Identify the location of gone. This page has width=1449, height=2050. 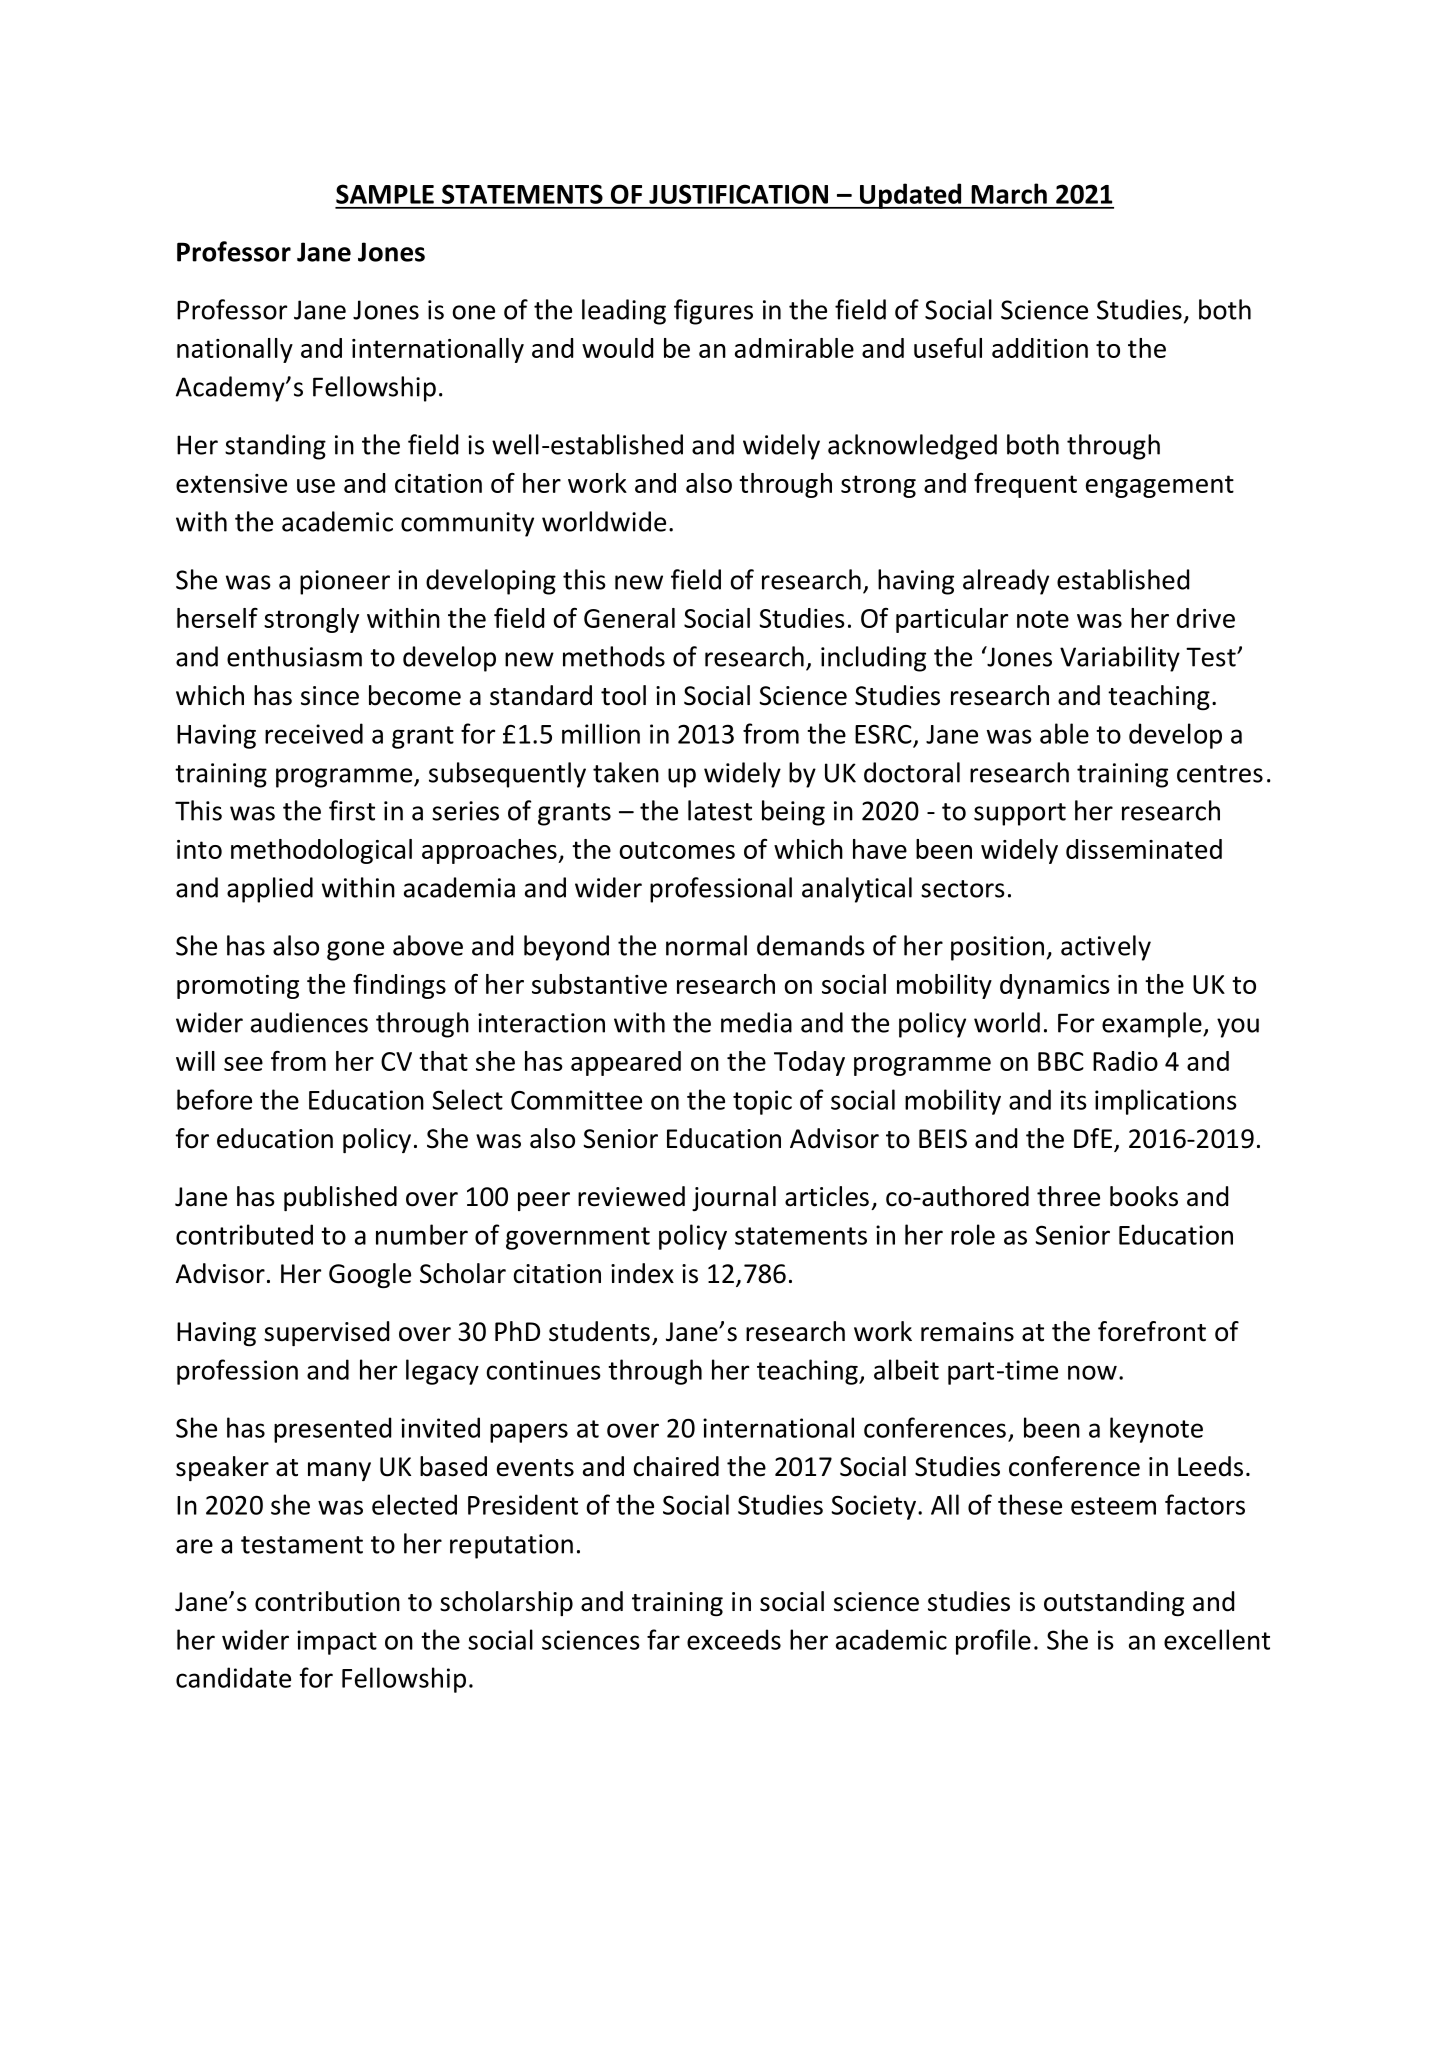
(355, 951).
